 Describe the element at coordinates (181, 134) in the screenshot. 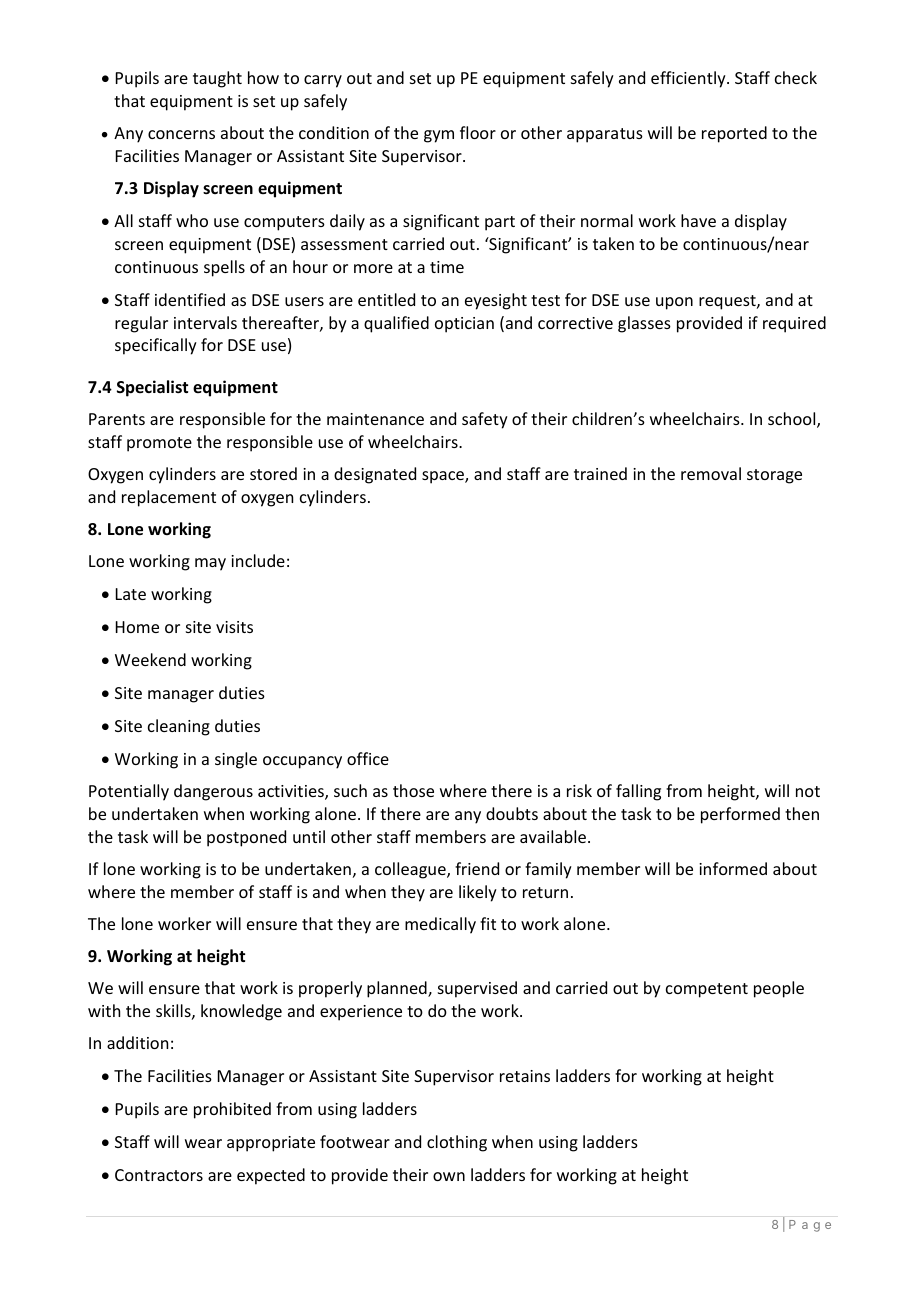

I see `concerns` at that location.
